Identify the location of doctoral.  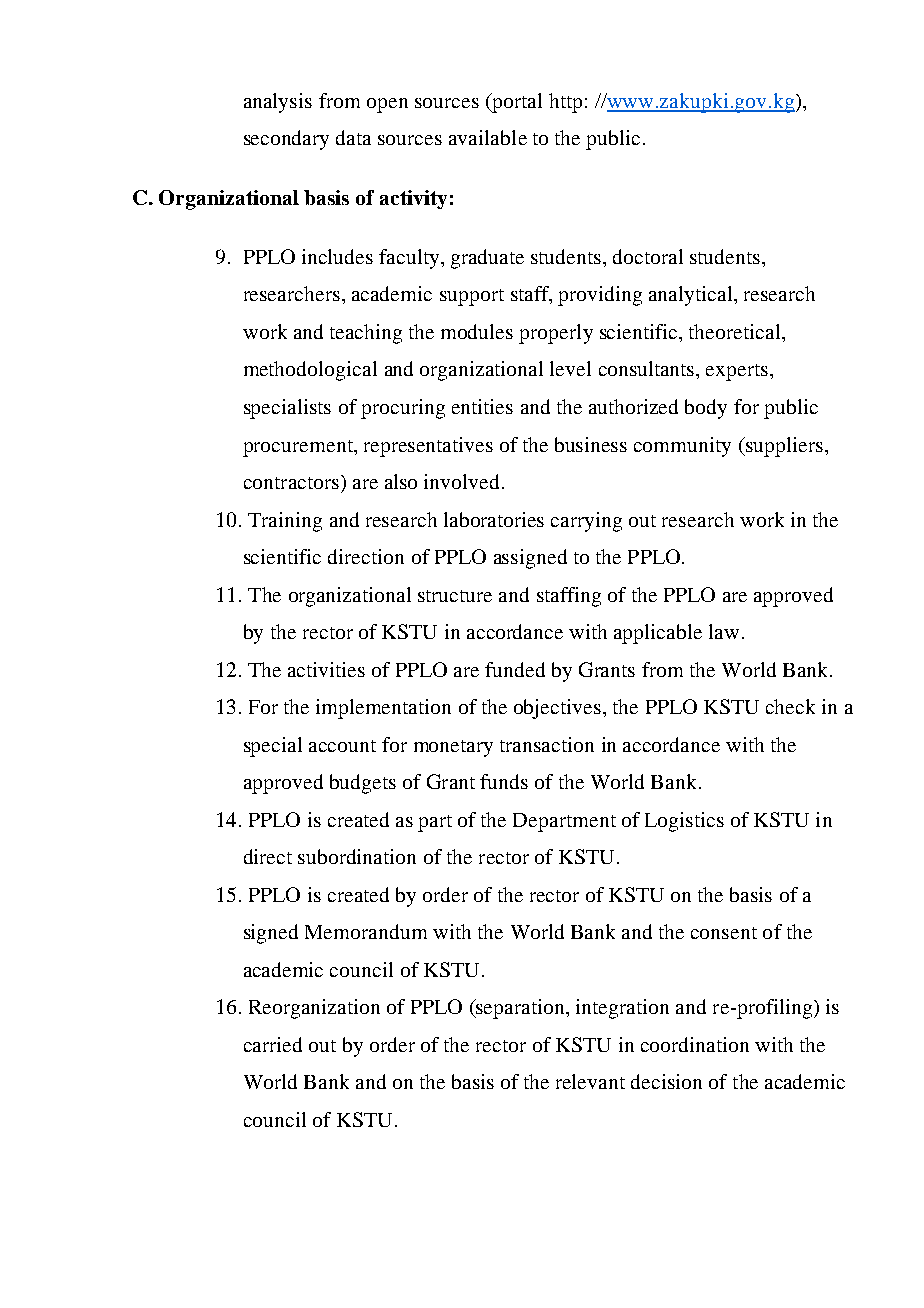
(648, 256).
